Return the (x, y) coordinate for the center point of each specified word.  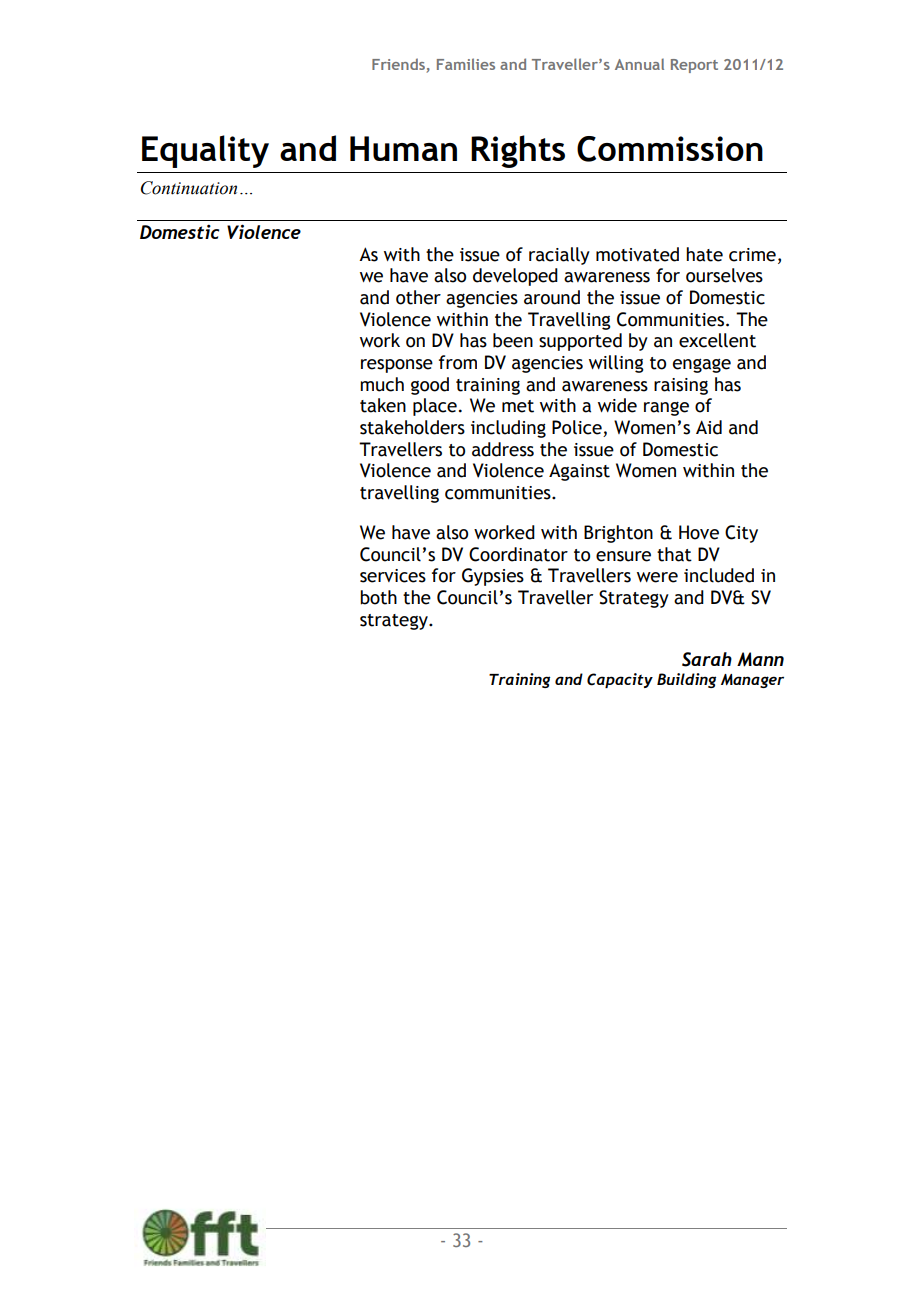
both (378, 597)
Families (466, 64)
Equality (205, 151)
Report (694, 66)
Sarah (707, 659)
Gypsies (493, 577)
